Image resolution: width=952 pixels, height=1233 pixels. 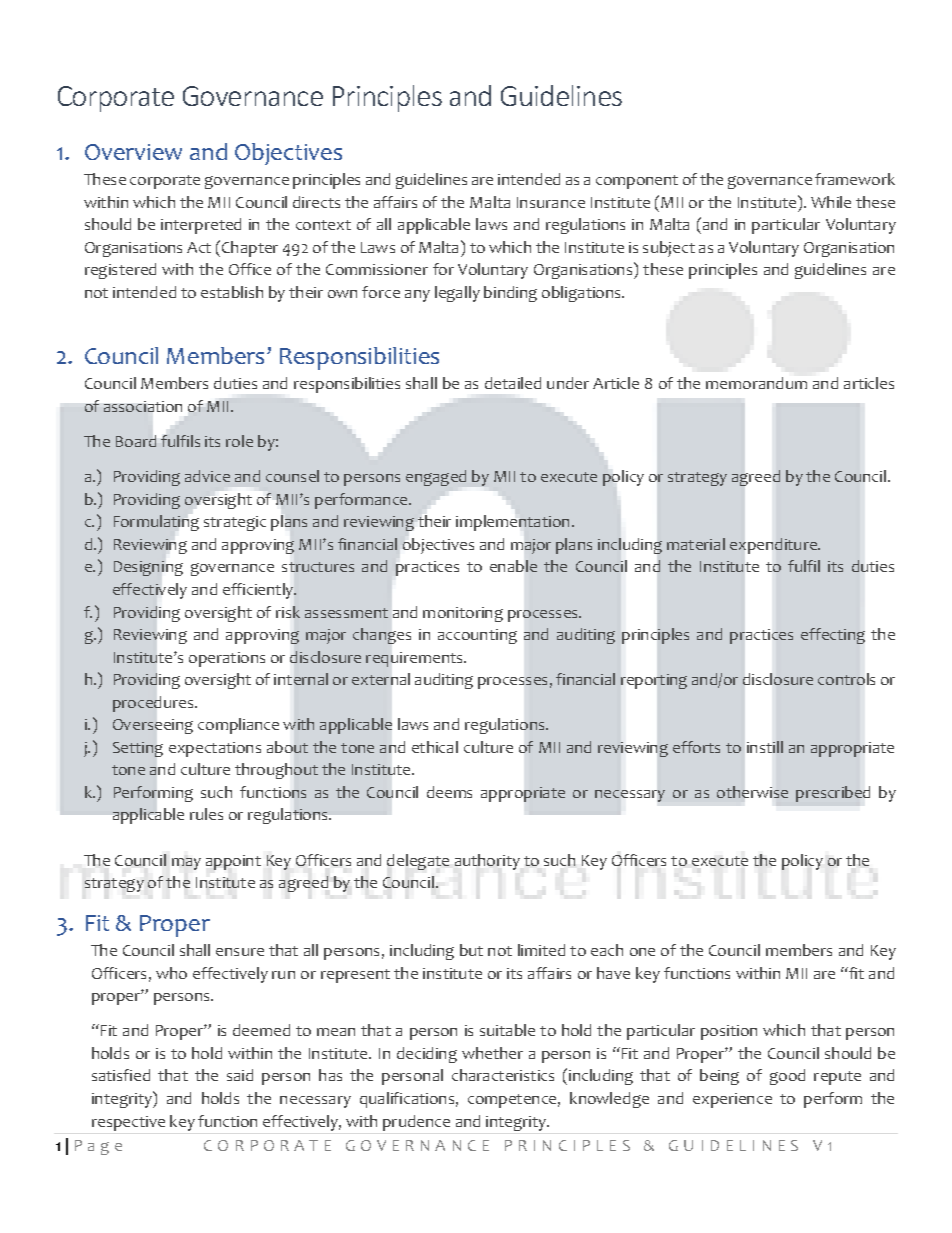 I want to click on characteristics, so click(x=503, y=1075).
